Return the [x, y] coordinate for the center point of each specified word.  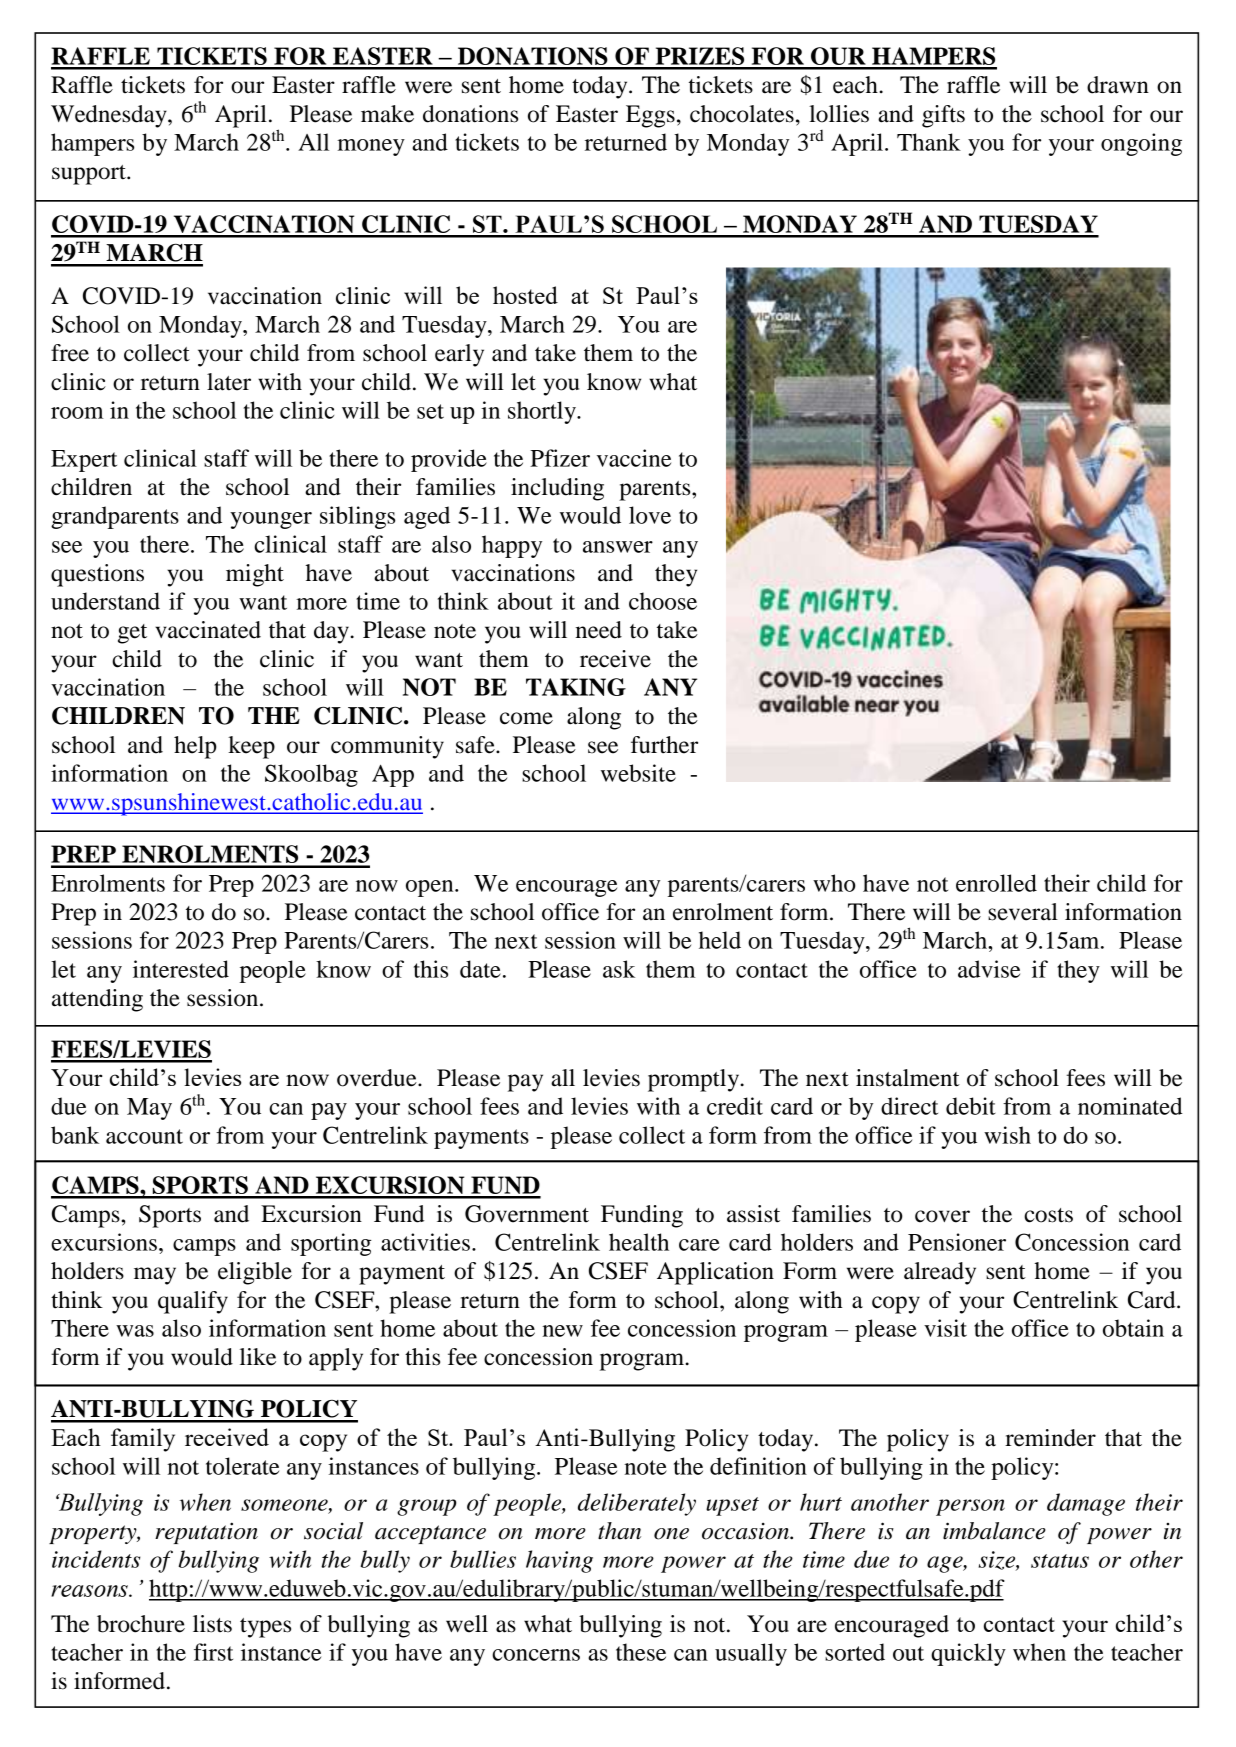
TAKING [576, 687]
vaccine [634, 458]
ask [619, 969]
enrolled [996, 883]
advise [989, 969]
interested [181, 969]
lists [212, 1624]
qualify [193, 1302]
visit [945, 1328]
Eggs [650, 116]
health [639, 1242]
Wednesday [110, 116]
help [195, 747]
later [229, 382]
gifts [943, 116]
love [650, 515]
